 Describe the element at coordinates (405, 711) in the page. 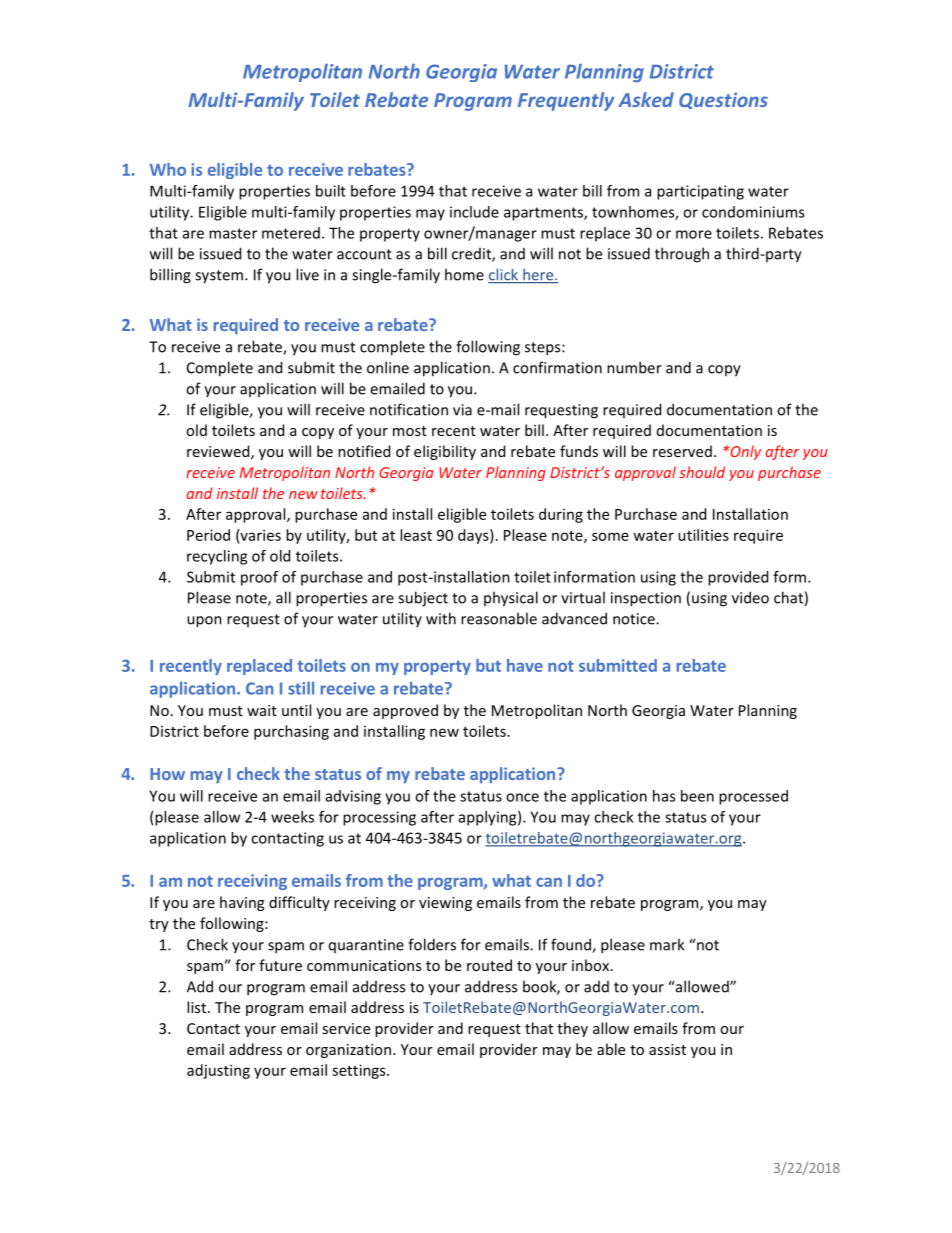

I see `approved` at that location.
